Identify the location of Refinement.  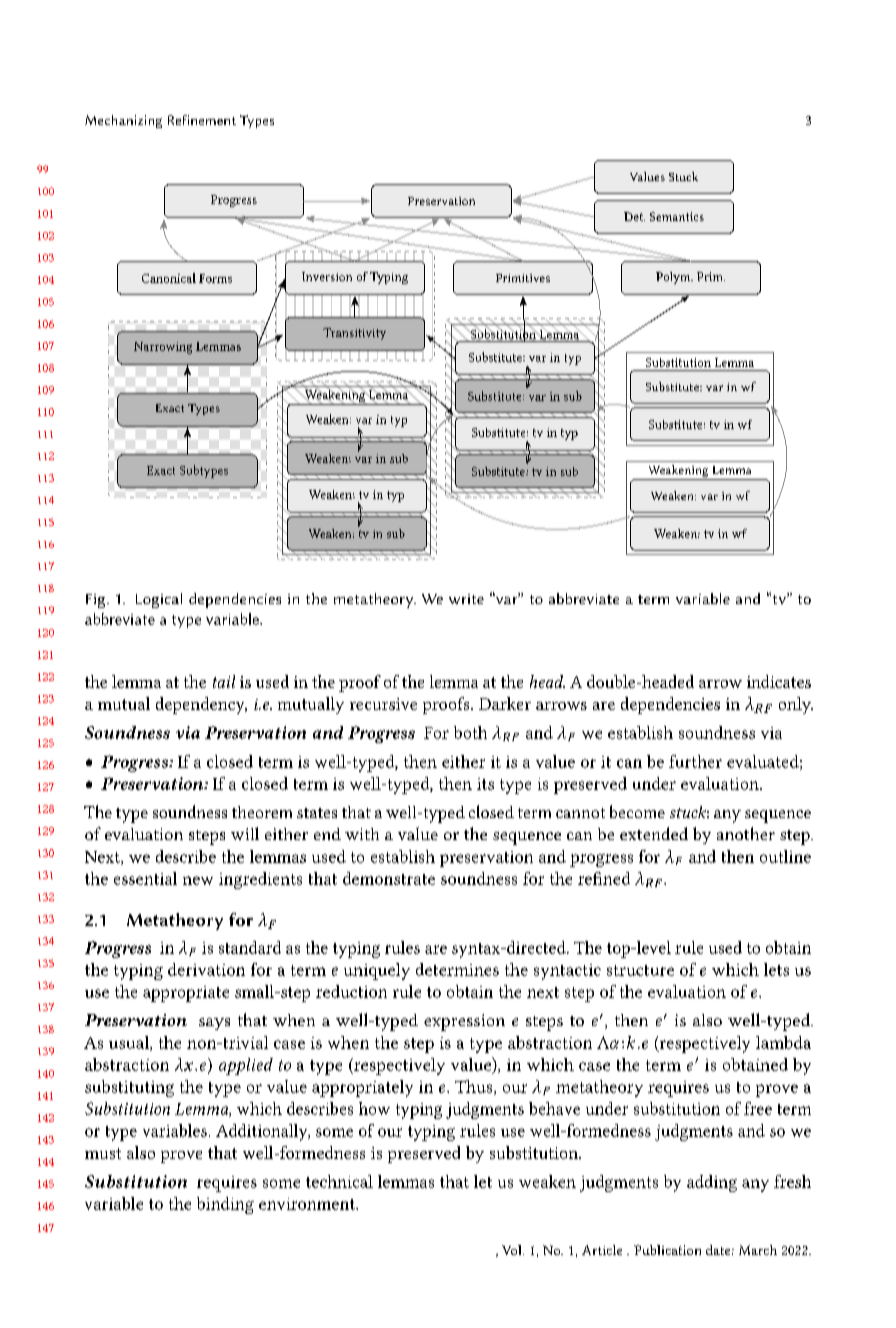
(202, 120).
